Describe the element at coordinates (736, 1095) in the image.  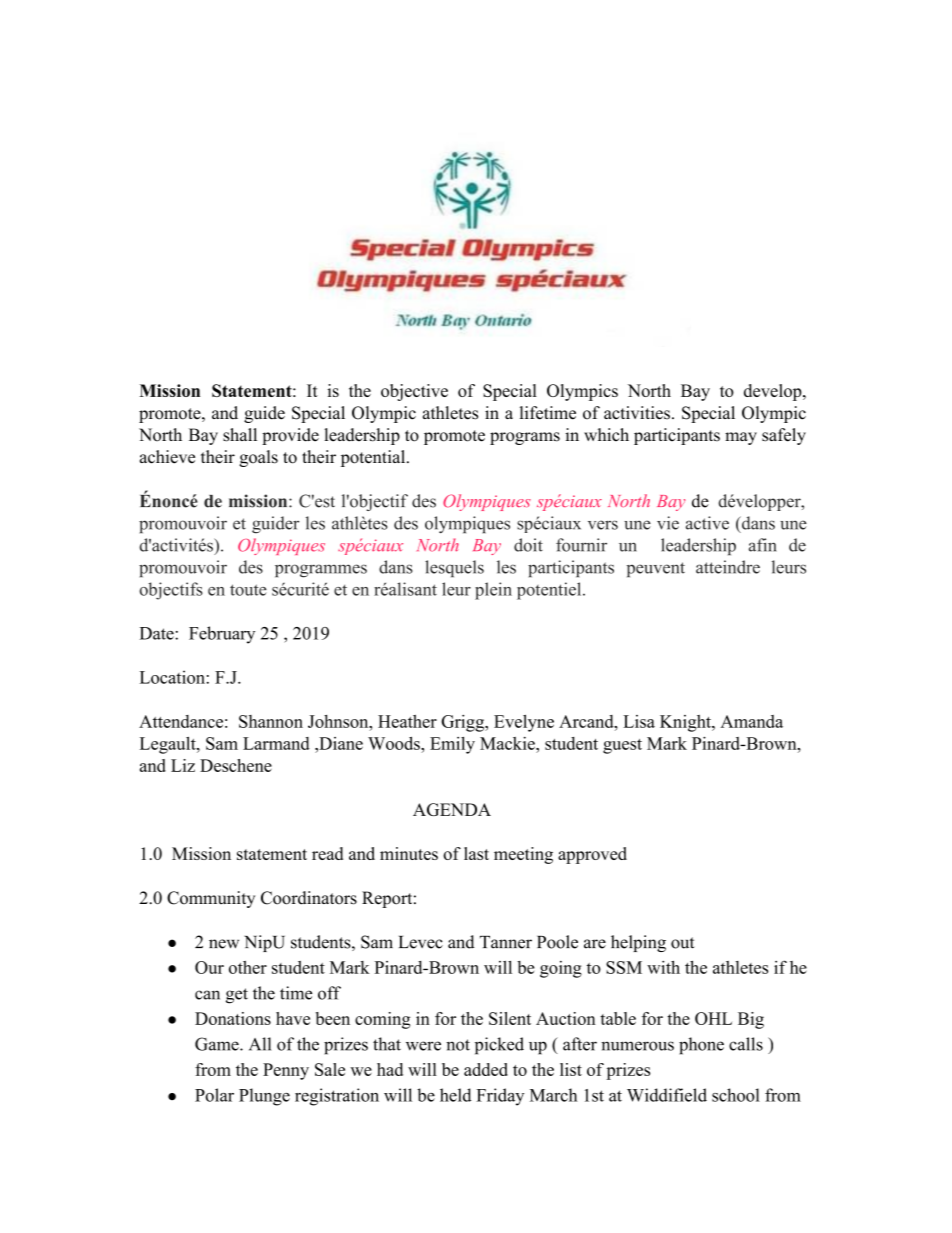
I see `school` at that location.
